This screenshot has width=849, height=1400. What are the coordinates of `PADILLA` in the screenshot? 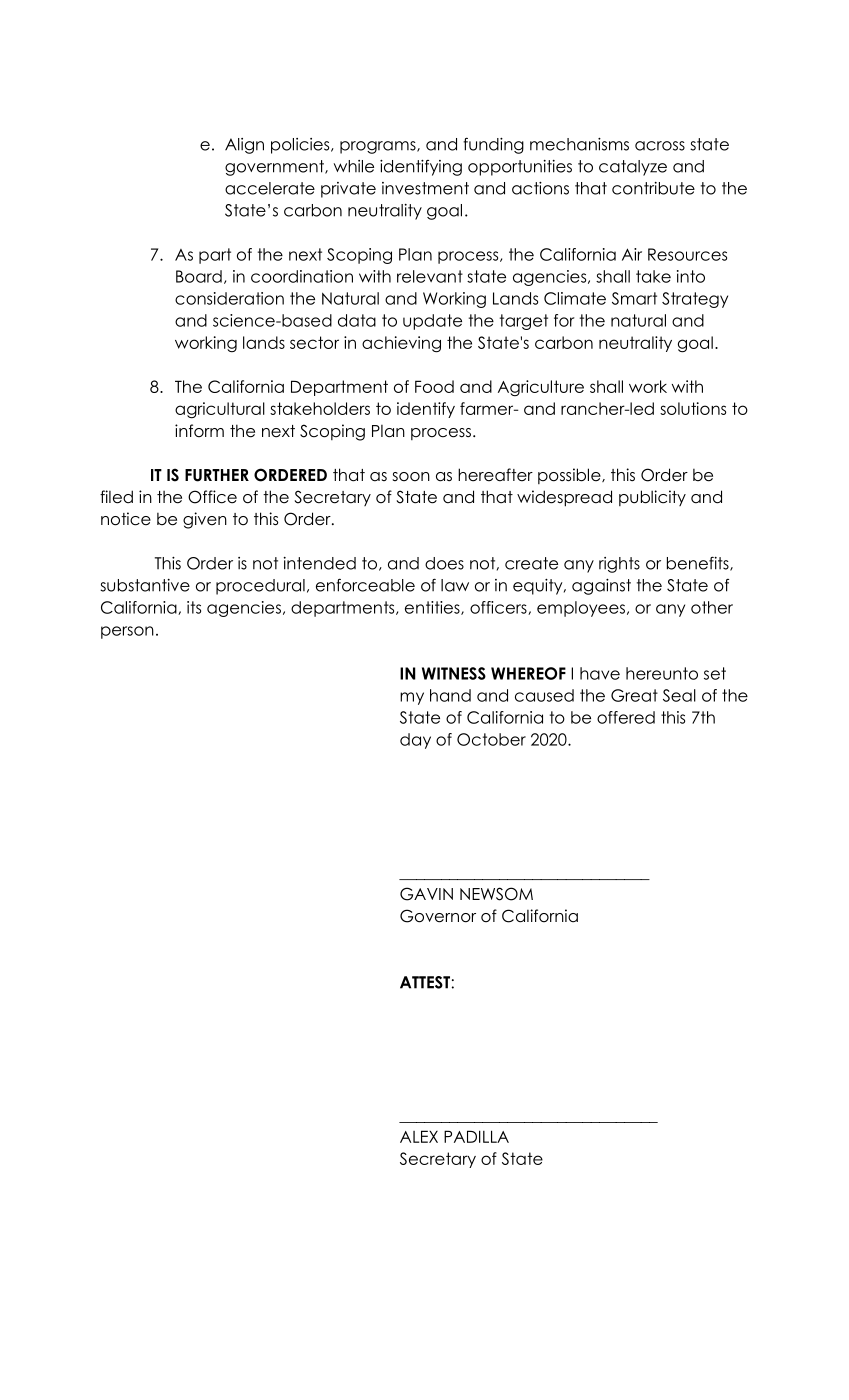 It's located at (476, 1136).
